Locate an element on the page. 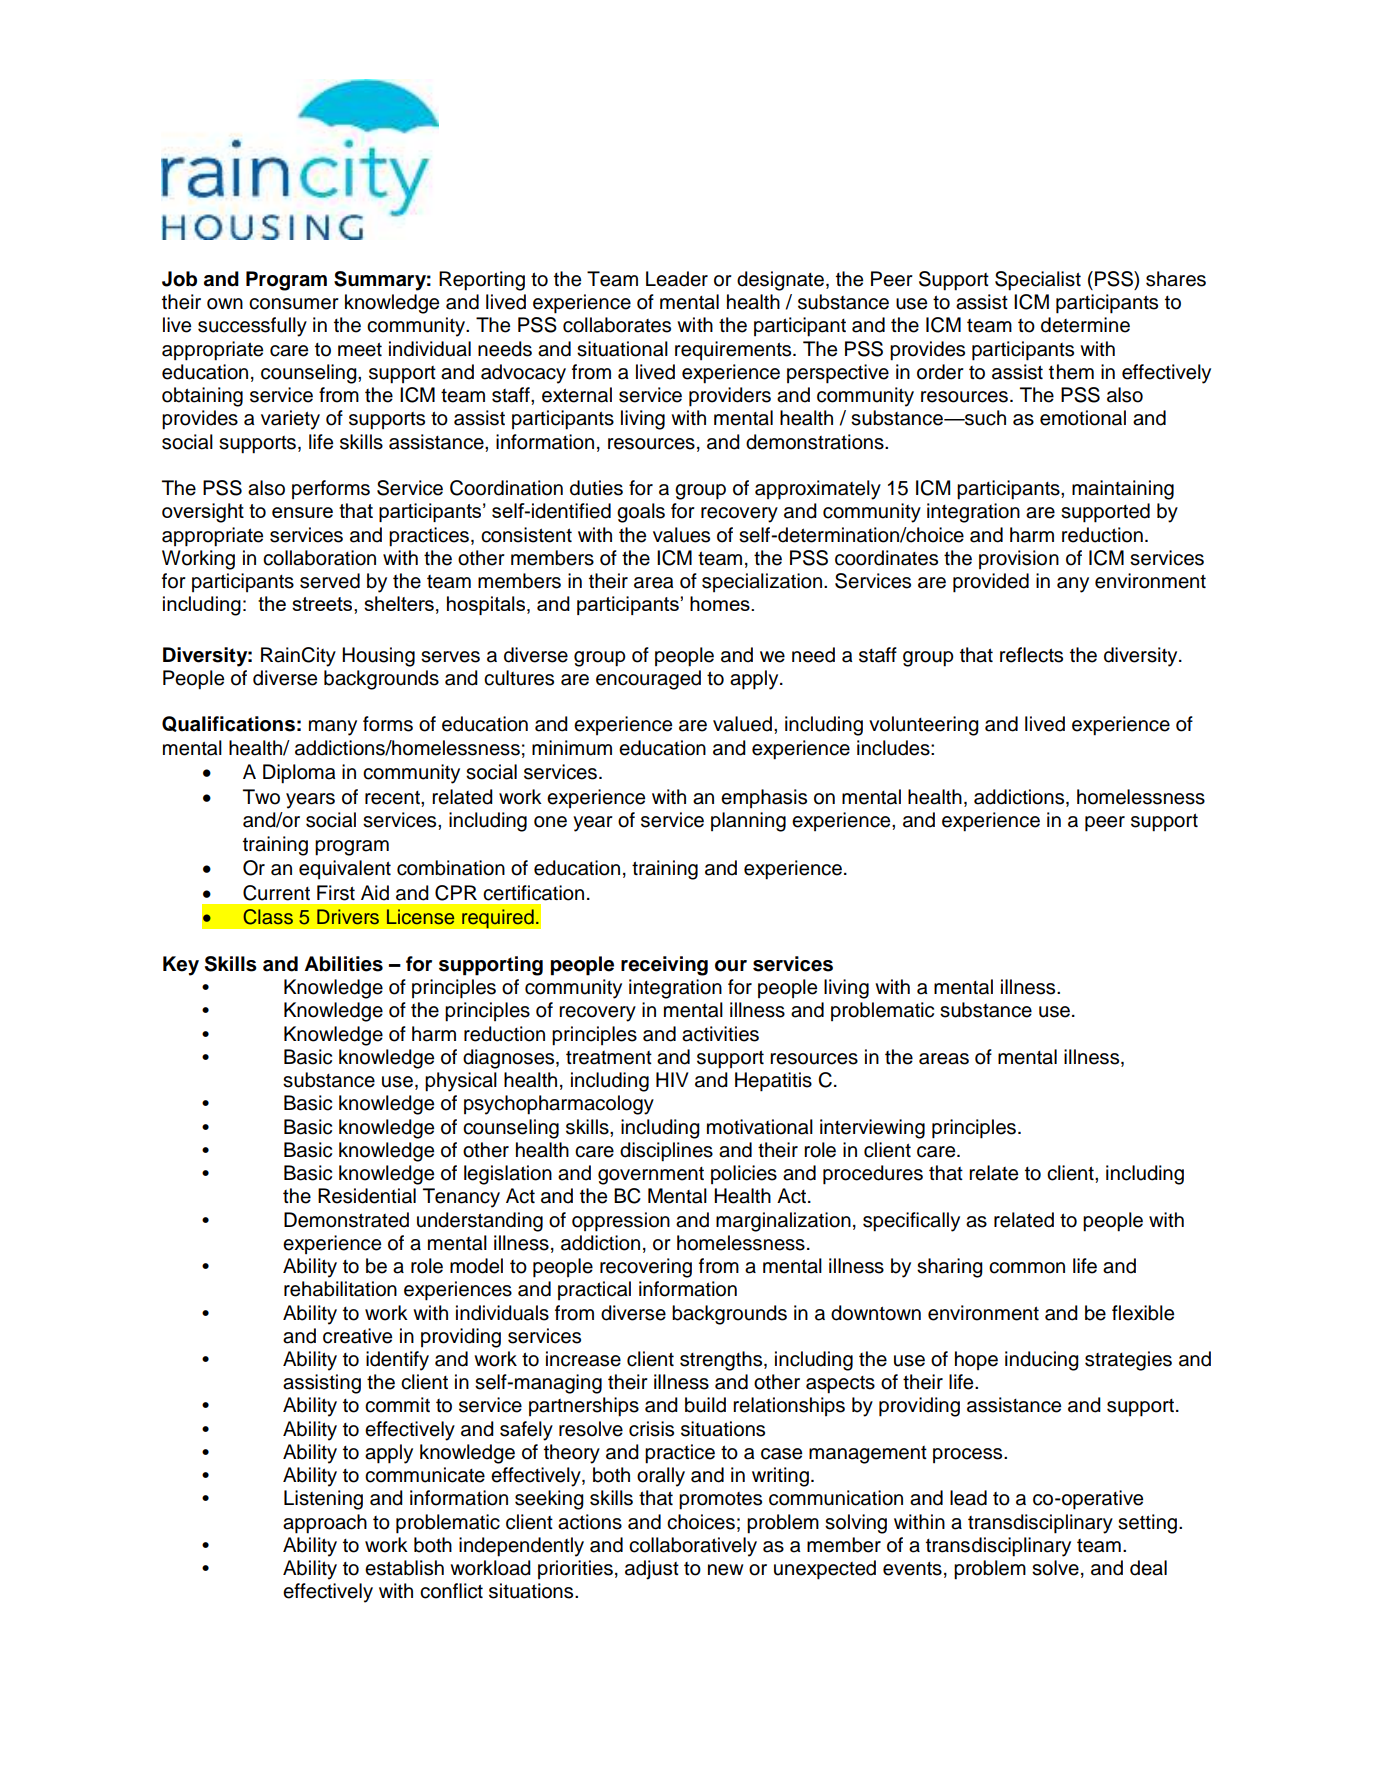 Image resolution: width=1375 pixels, height=1779 pixels. determine is located at coordinates (1085, 325).
